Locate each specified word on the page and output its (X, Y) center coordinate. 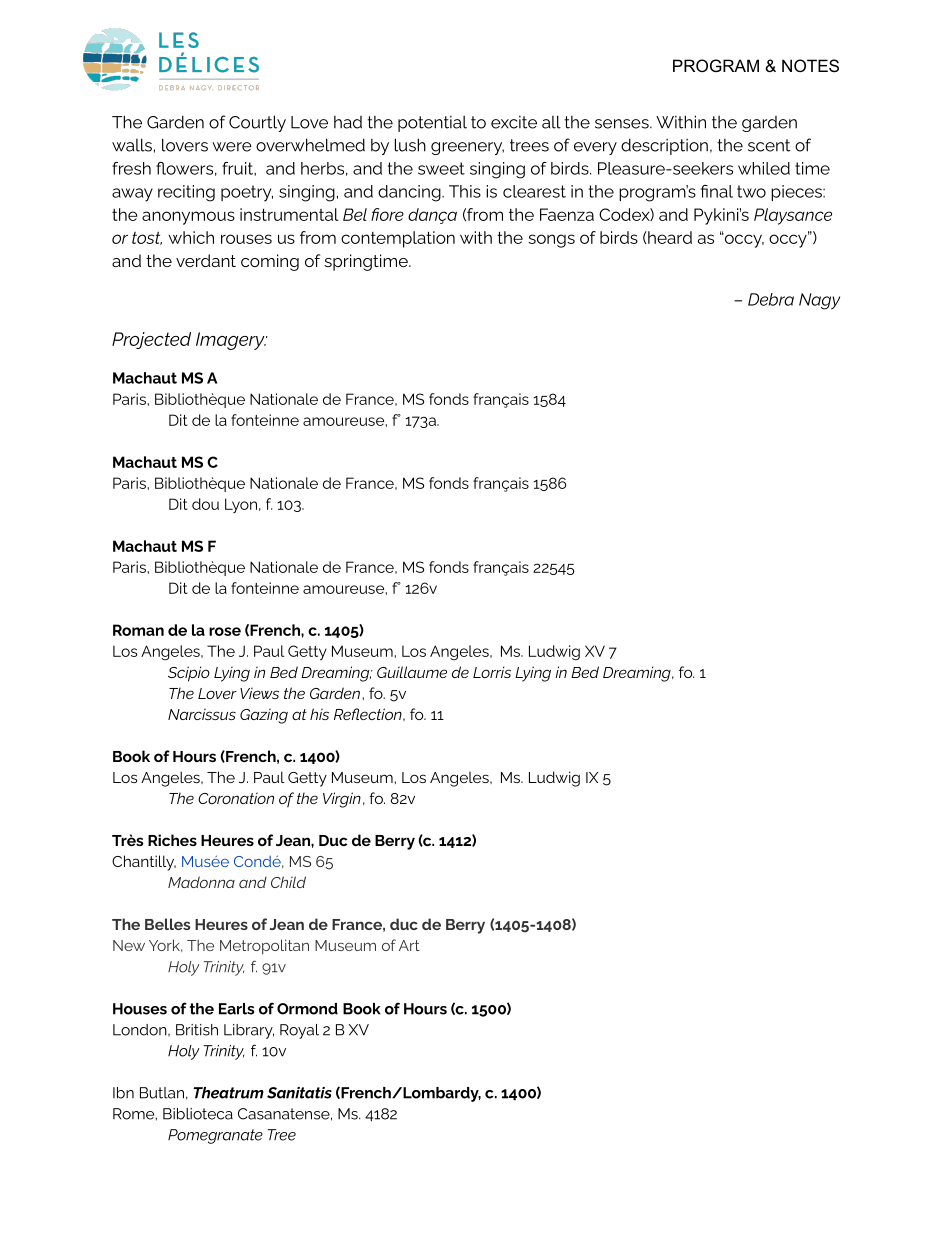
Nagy (819, 301)
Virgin (342, 800)
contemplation (398, 239)
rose (225, 631)
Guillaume (412, 672)
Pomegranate (215, 1136)
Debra (771, 299)
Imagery (231, 341)
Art (409, 945)
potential (432, 124)
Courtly (257, 123)
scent (769, 145)
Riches (172, 840)
